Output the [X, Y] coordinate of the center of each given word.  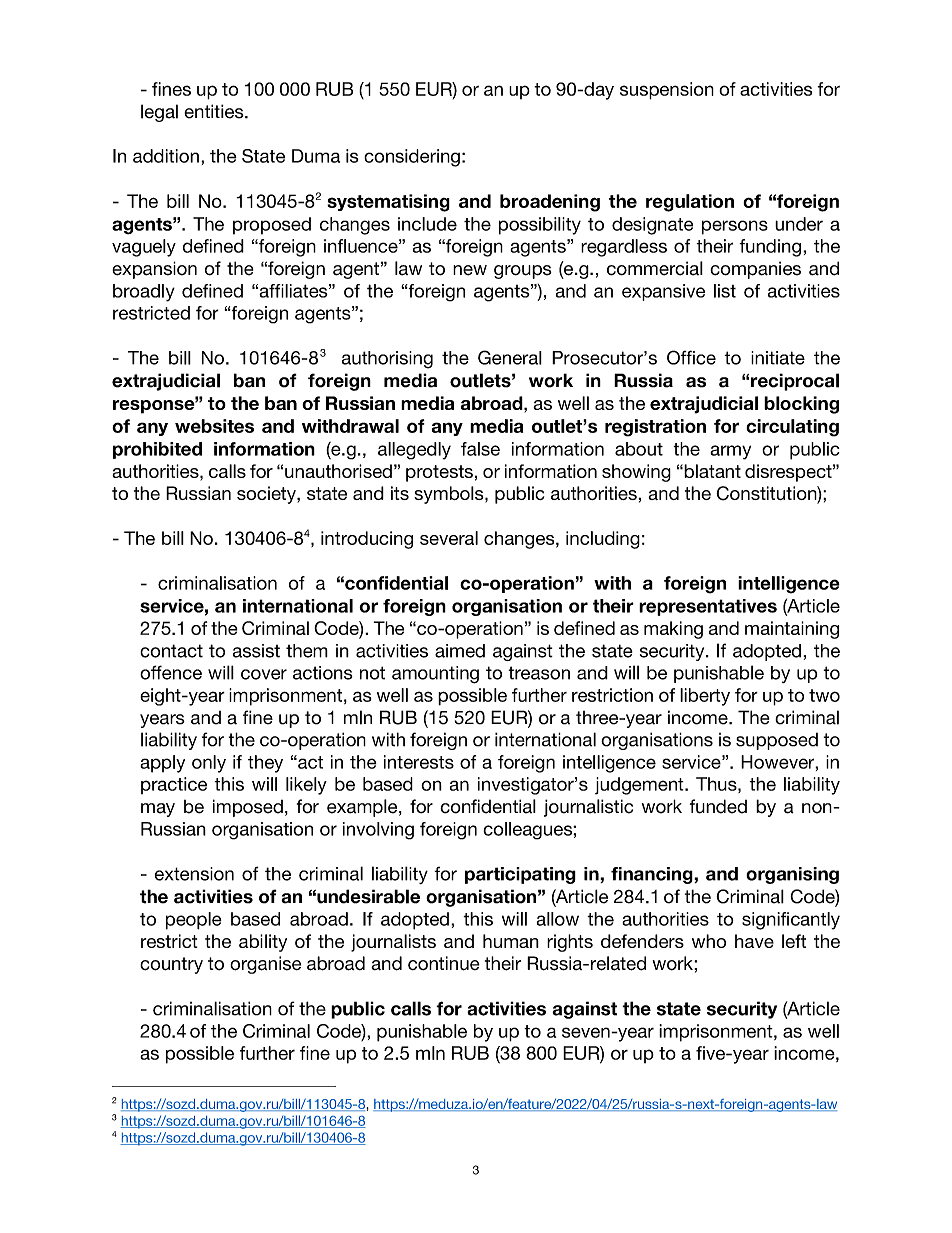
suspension [667, 91]
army [730, 452]
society [267, 495]
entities [215, 111]
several [449, 538]
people [194, 921]
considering [412, 158]
